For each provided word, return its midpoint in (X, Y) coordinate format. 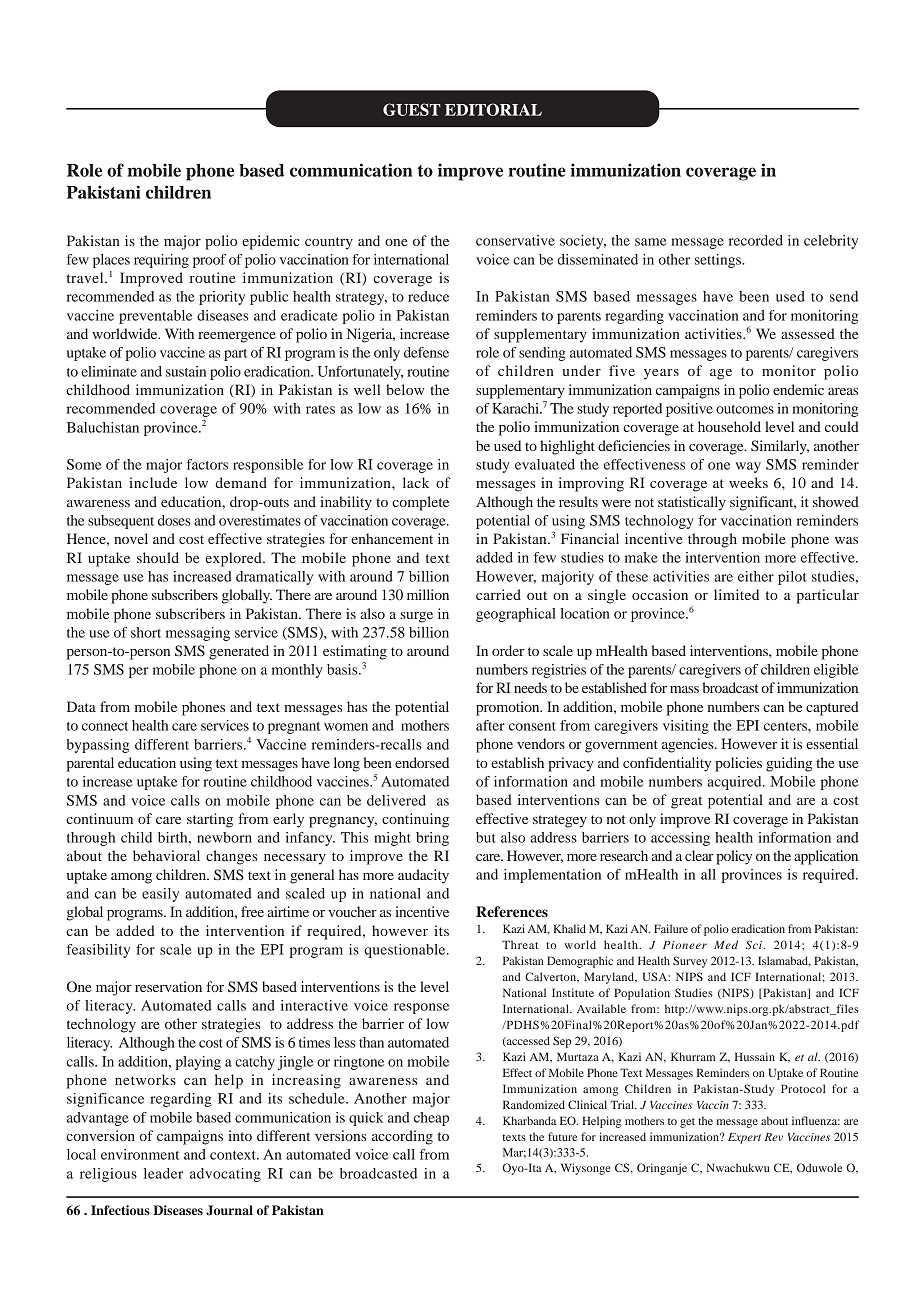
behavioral (166, 855)
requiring (161, 261)
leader (163, 1173)
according (402, 1137)
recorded (756, 240)
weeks (748, 482)
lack (416, 482)
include (153, 482)
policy (734, 857)
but (486, 837)
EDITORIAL (493, 109)
